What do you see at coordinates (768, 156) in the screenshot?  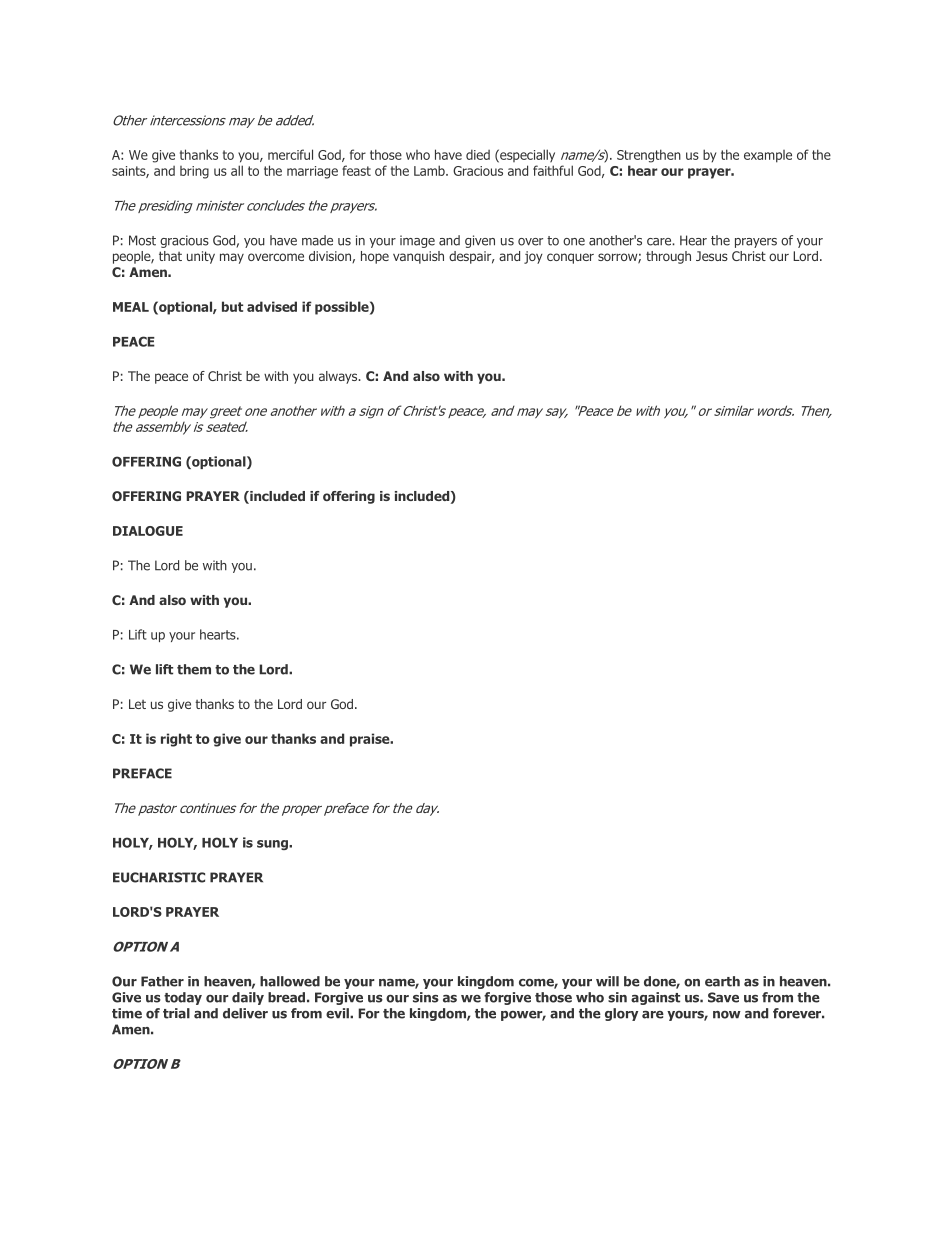 I see `example` at bounding box center [768, 156].
